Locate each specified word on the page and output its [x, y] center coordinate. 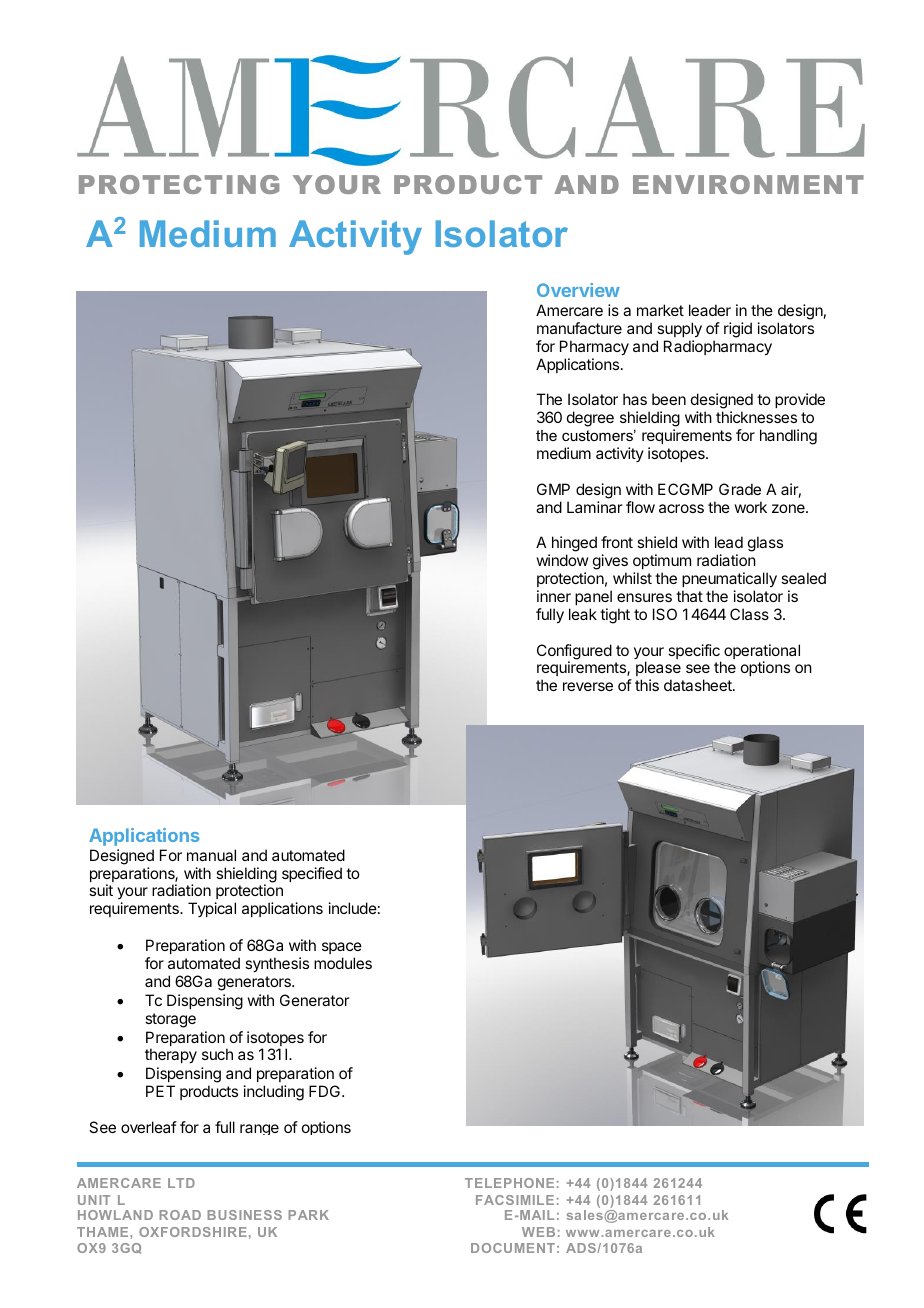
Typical [212, 909]
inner [554, 596]
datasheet [699, 685]
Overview [578, 290]
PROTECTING [179, 184]
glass [765, 544]
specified [312, 874]
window [562, 560]
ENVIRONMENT [748, 184]
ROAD [180, 1215]
